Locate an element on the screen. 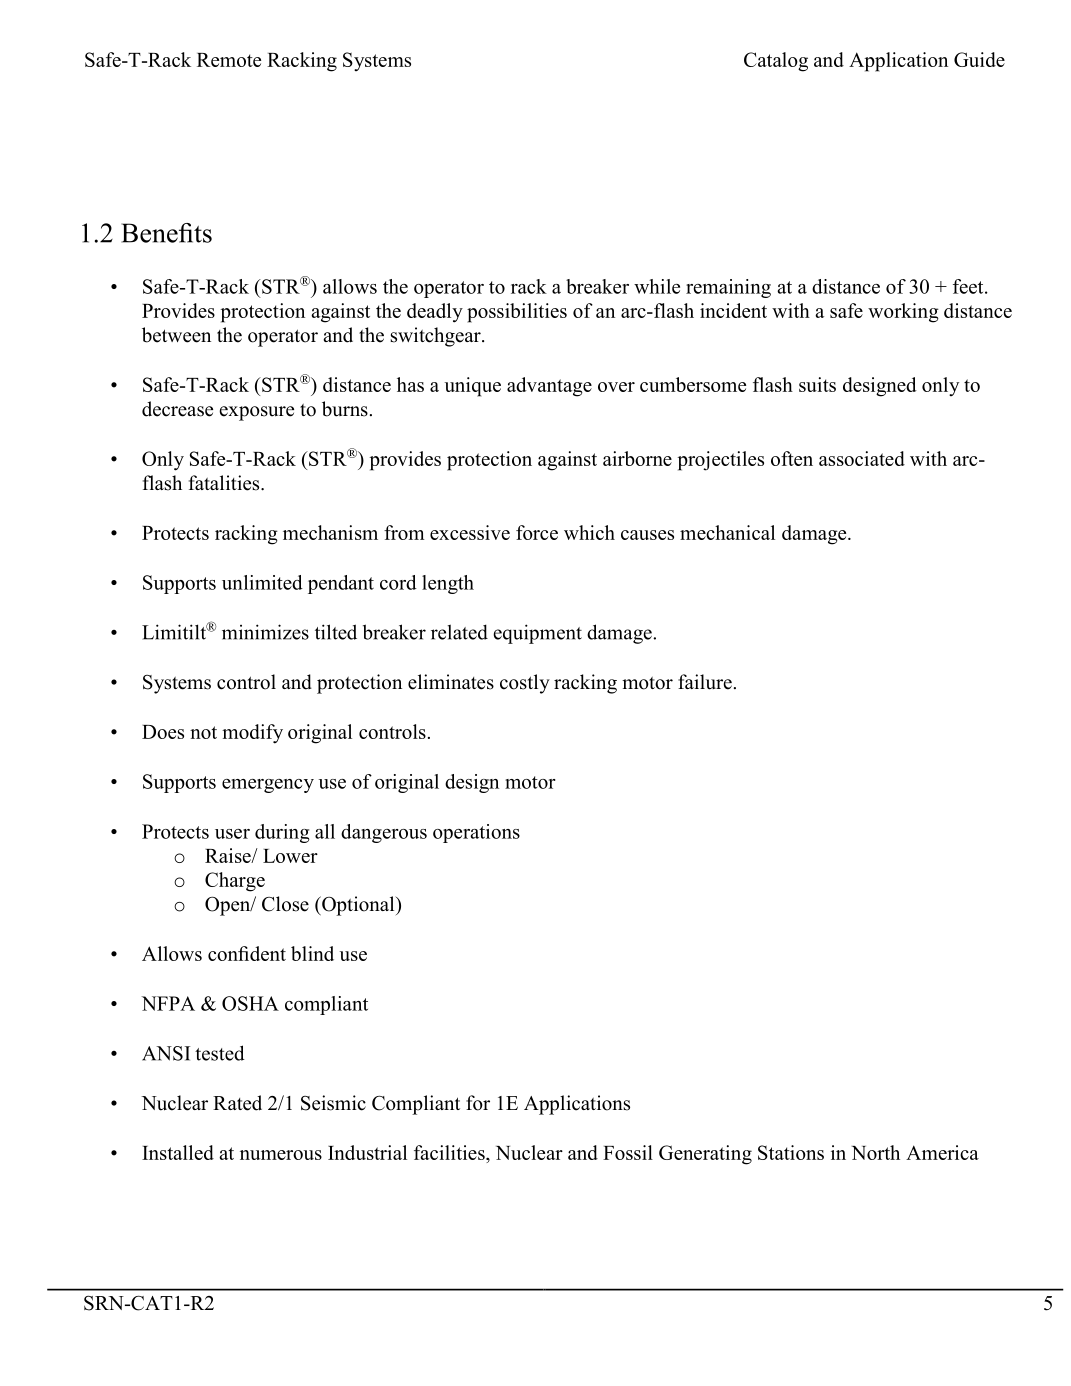 This screenshot has height=1386, width=1071. Catalog is located at coordinates (776, 62).
